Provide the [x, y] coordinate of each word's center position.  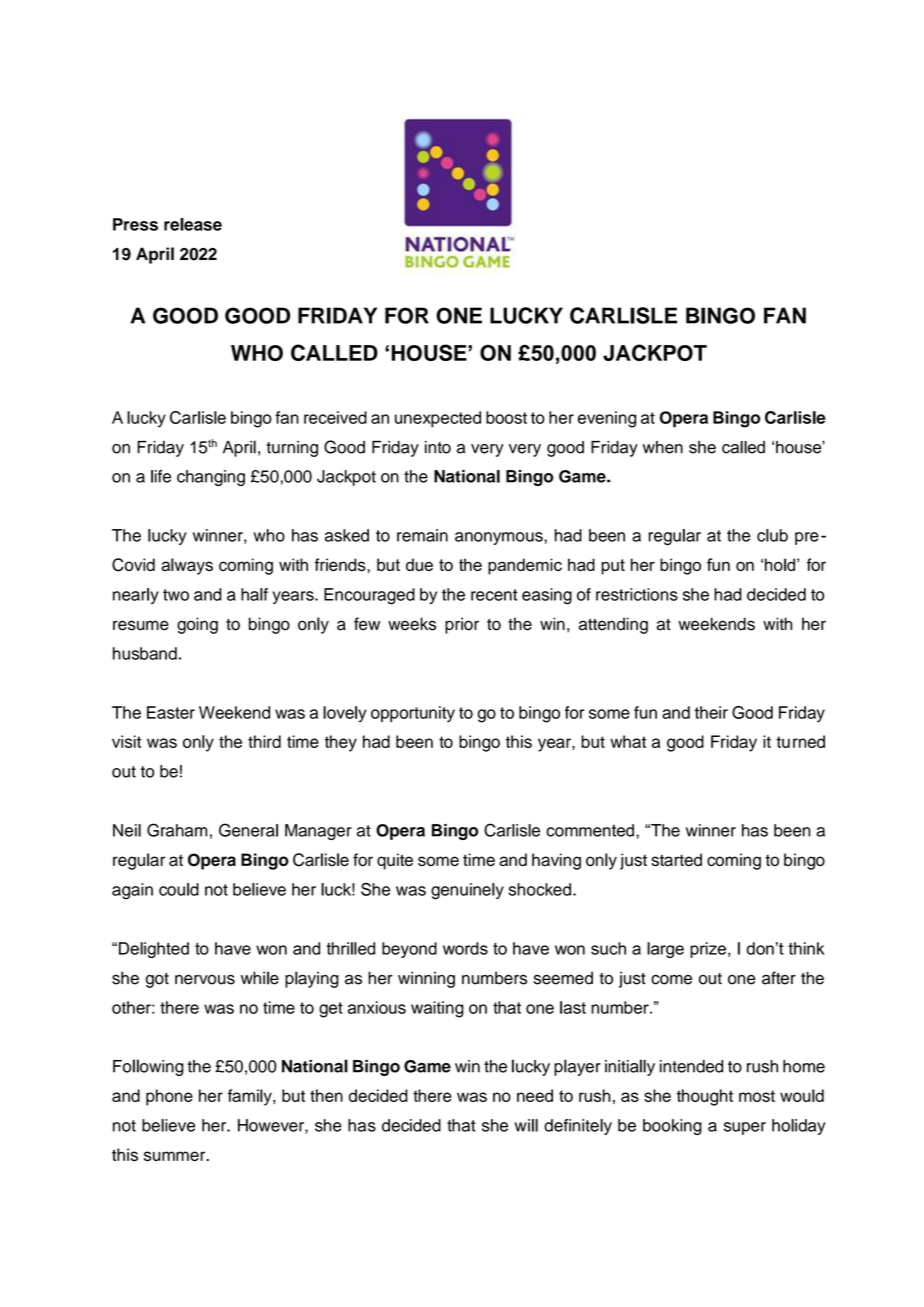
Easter [171, 712]
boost [506, 417]
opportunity [413, 714]
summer [176, 1156]
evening [607, 419]
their [711, 712]
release [193, 224]
